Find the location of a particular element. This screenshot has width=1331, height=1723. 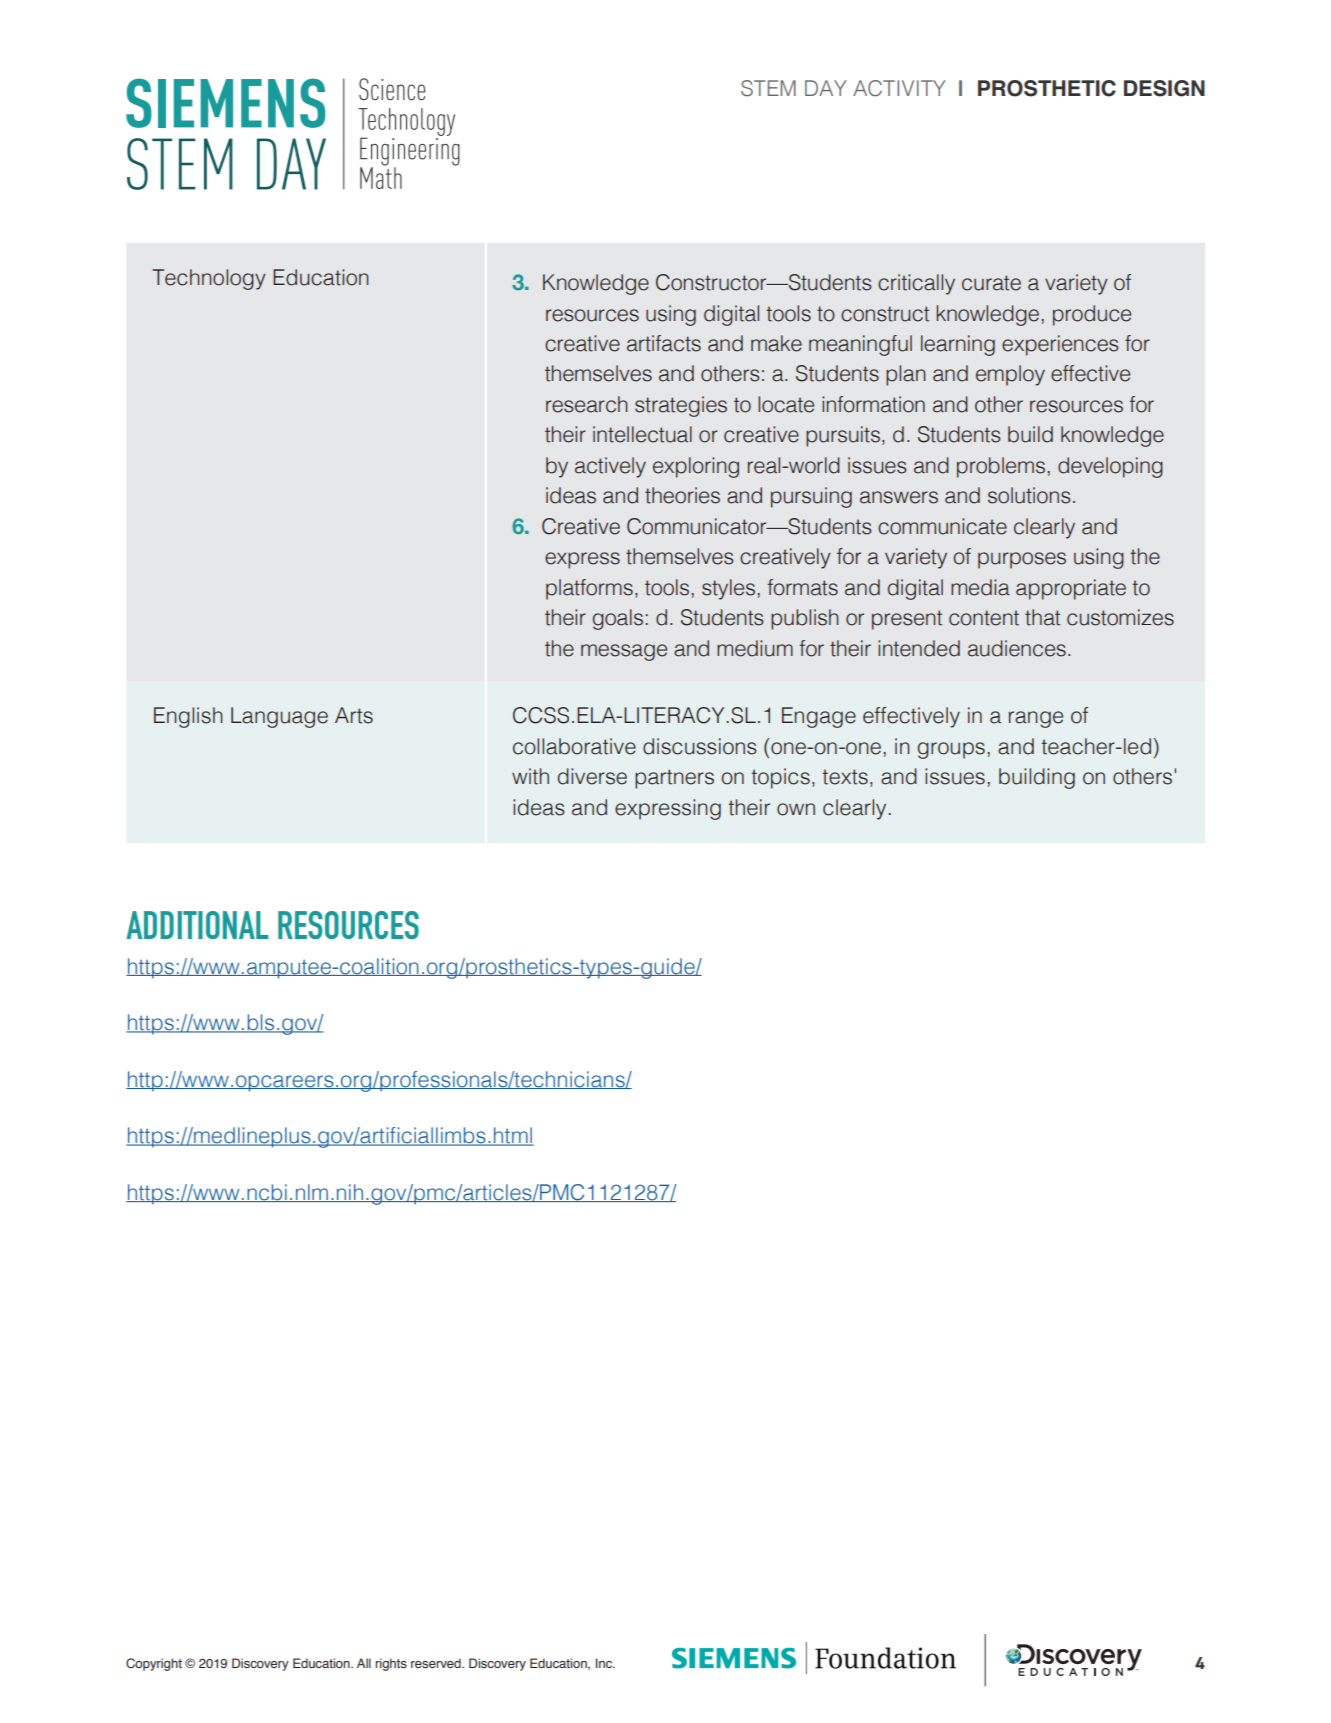

DESIGN is located at coordinates (1164, 88).
